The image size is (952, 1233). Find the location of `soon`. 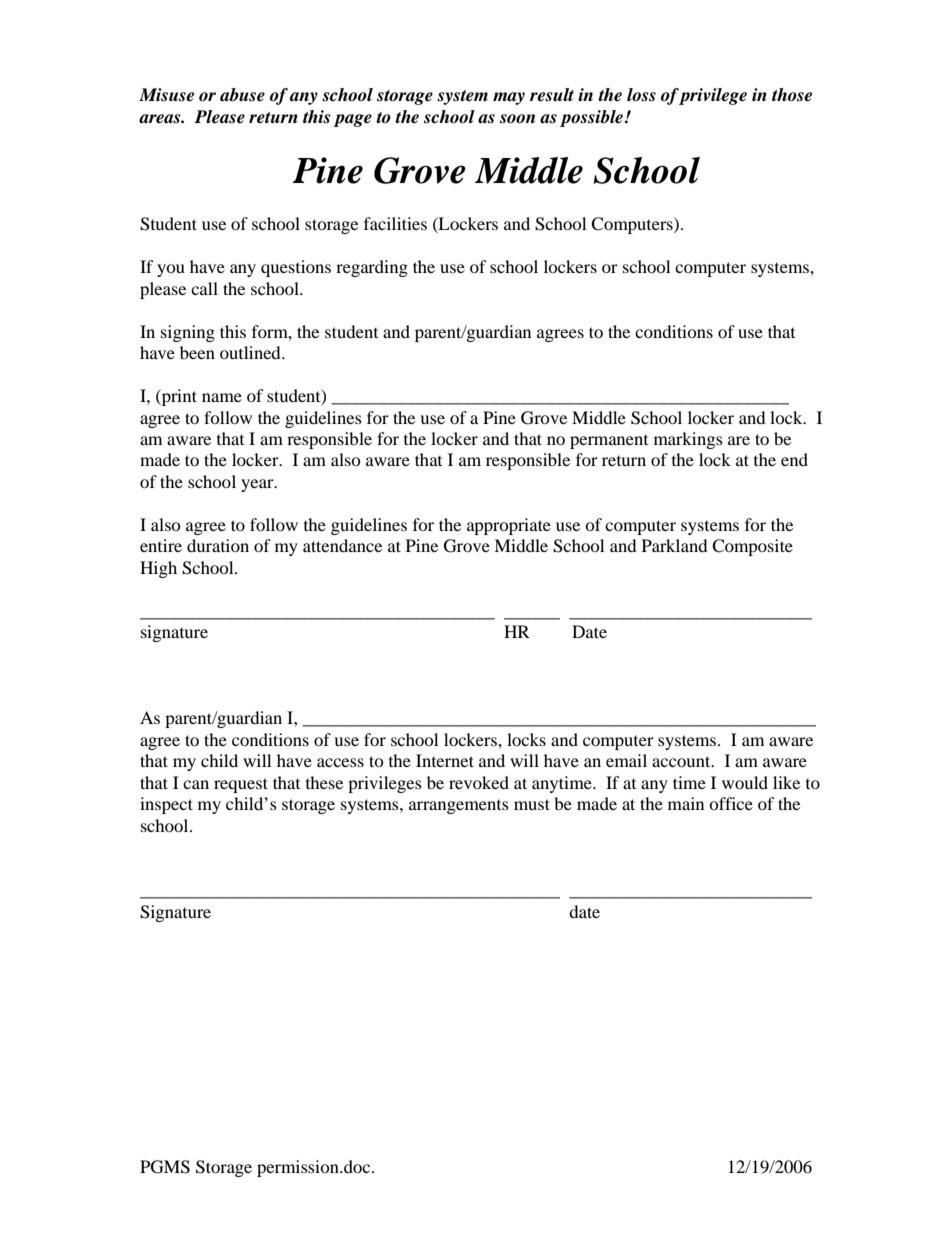

soon is located at coordinates (517, 119).
